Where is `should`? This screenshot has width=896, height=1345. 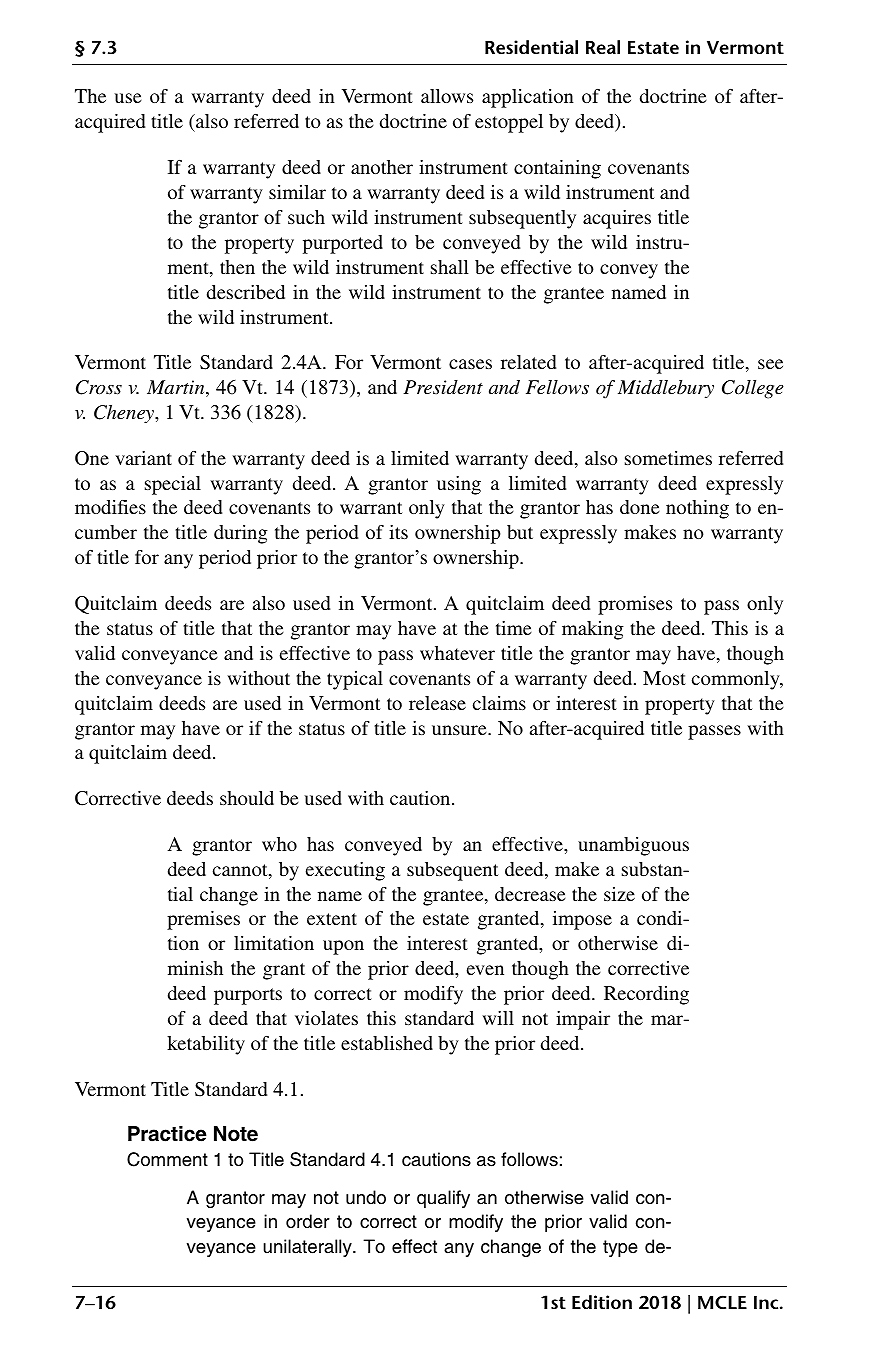
should is located at coordinates (247, 798).
